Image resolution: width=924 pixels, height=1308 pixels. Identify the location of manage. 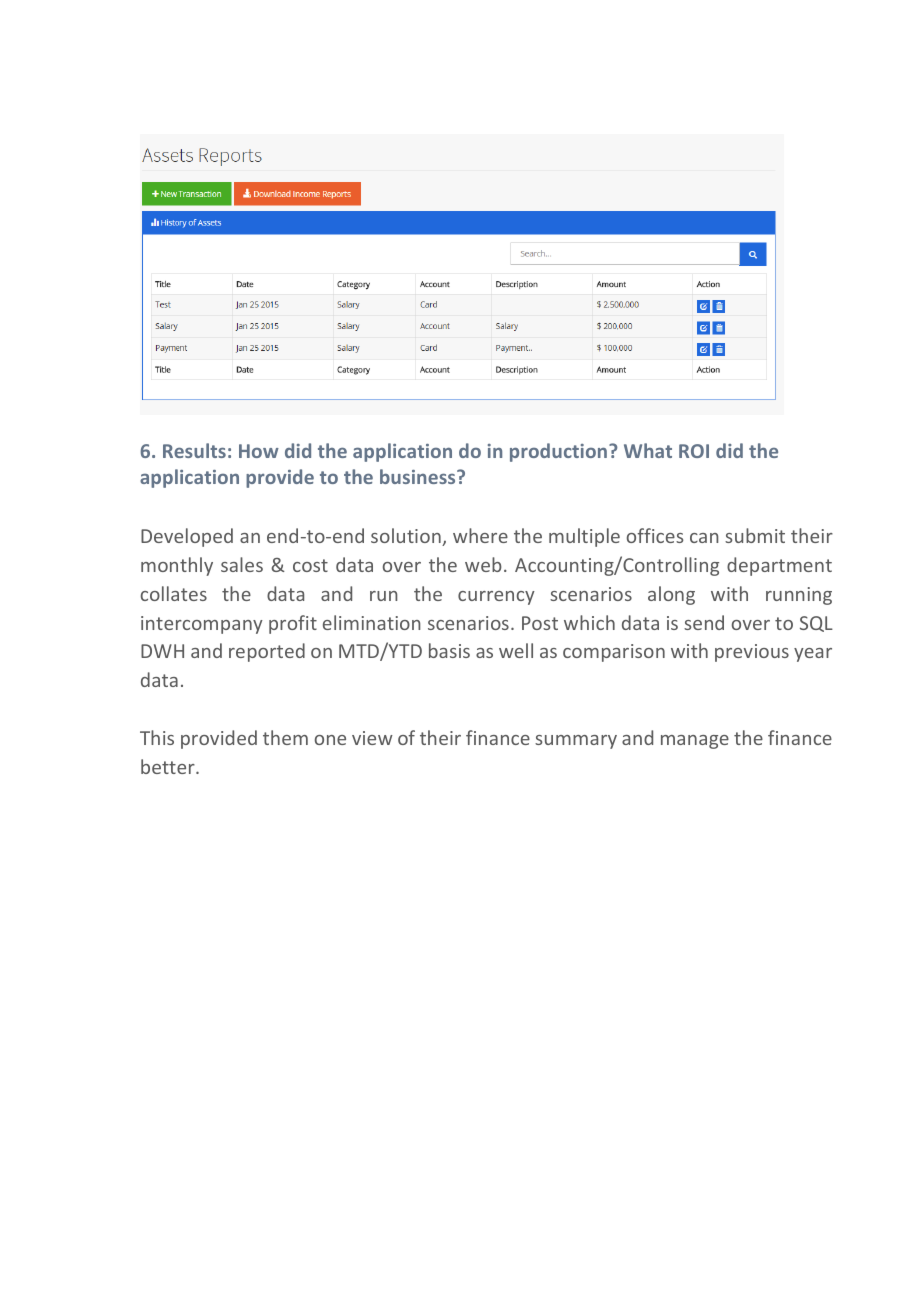
(695, 742).
